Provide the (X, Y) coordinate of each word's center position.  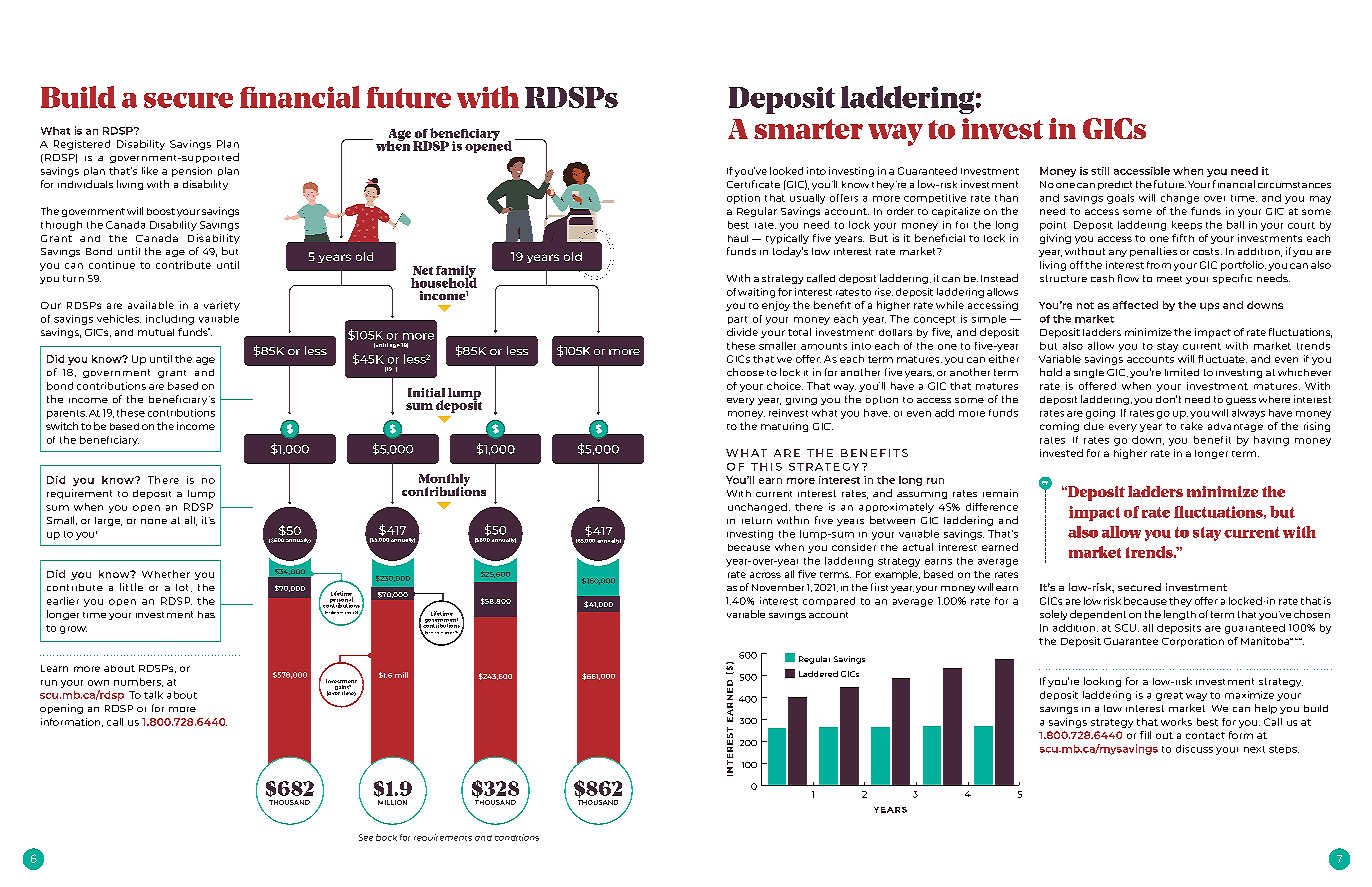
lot (184, 588)
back (386, 837)
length (1180, 615)
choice (785, 386)
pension (192, 172)
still (1100, 171)
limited (1182, 372)
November (778, 587)
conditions (517, 837)
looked (786, 171)
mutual (156, 332)
